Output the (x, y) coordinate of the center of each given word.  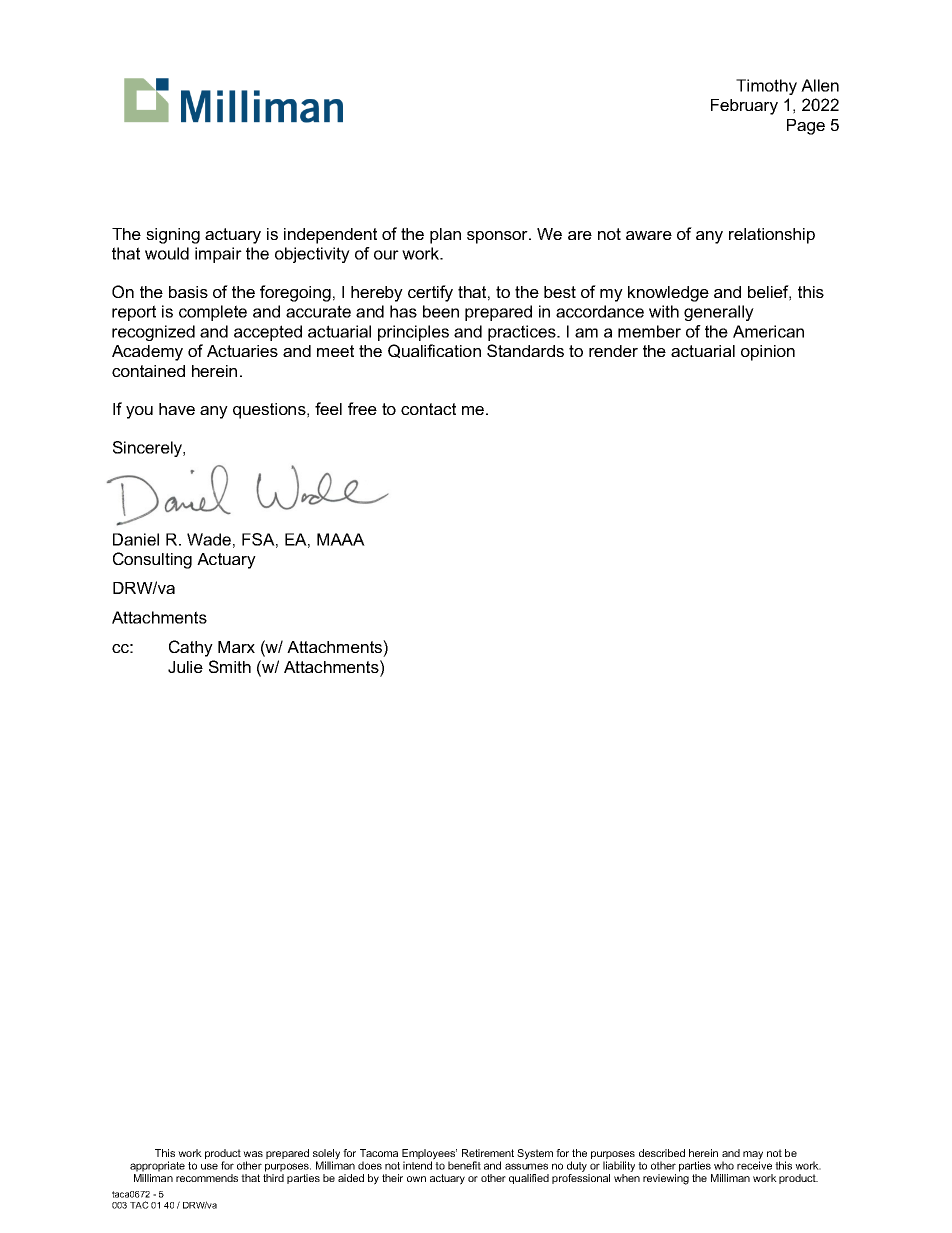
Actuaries (242, 351)
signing (173, 236)
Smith (230, 666)
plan (445, 236)
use (209, 1166)
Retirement (488, 1153)
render (613, 351)
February (744, 107)
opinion (768, 353)
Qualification (434, 351)
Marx (236, 647)
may (753, 1156)
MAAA (341, 539)
